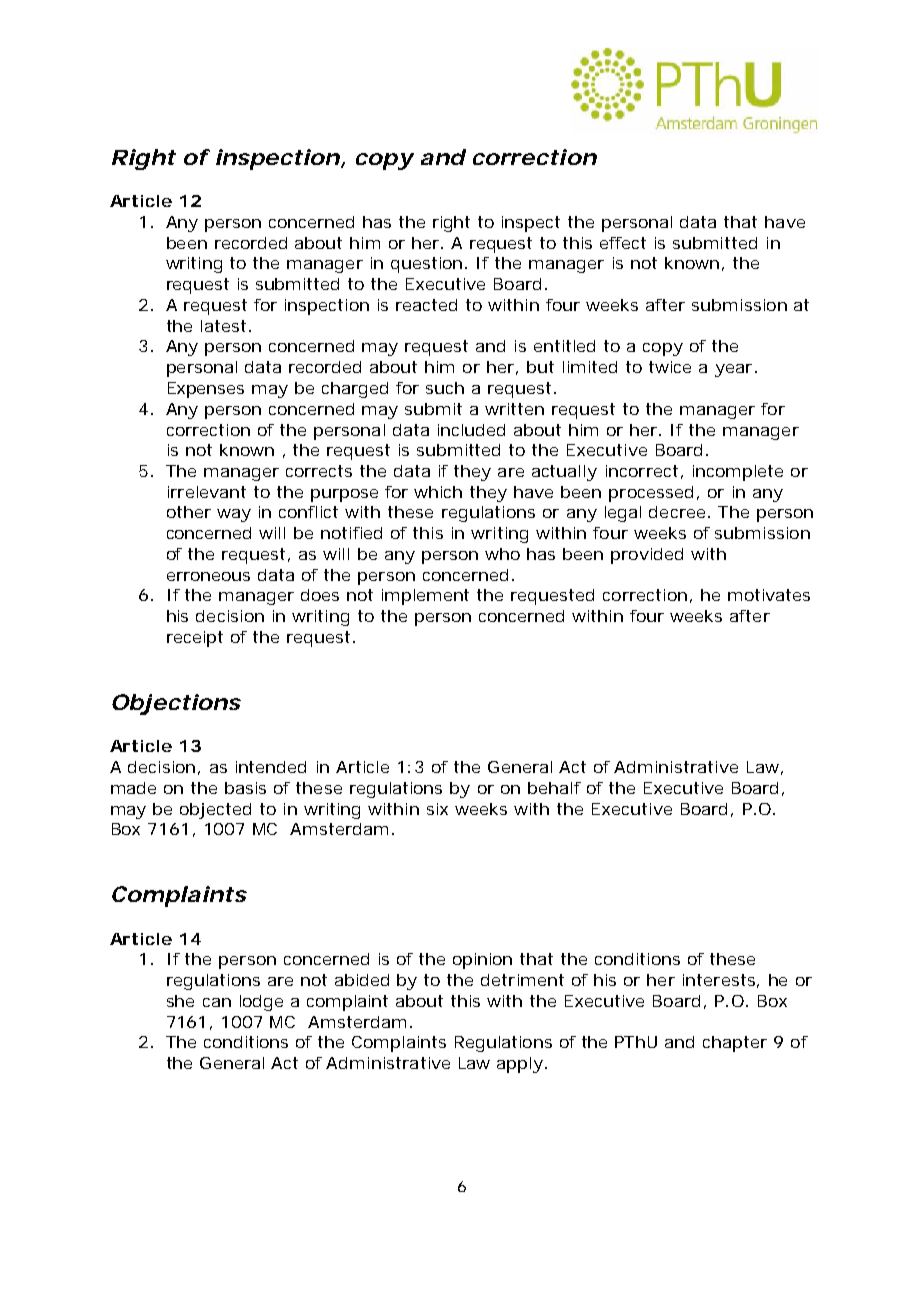 The height and width of the screenshot is (1307, 924). Describe the element at coordinates (217, 1002) in the screenshot. I see `can` at that location.
